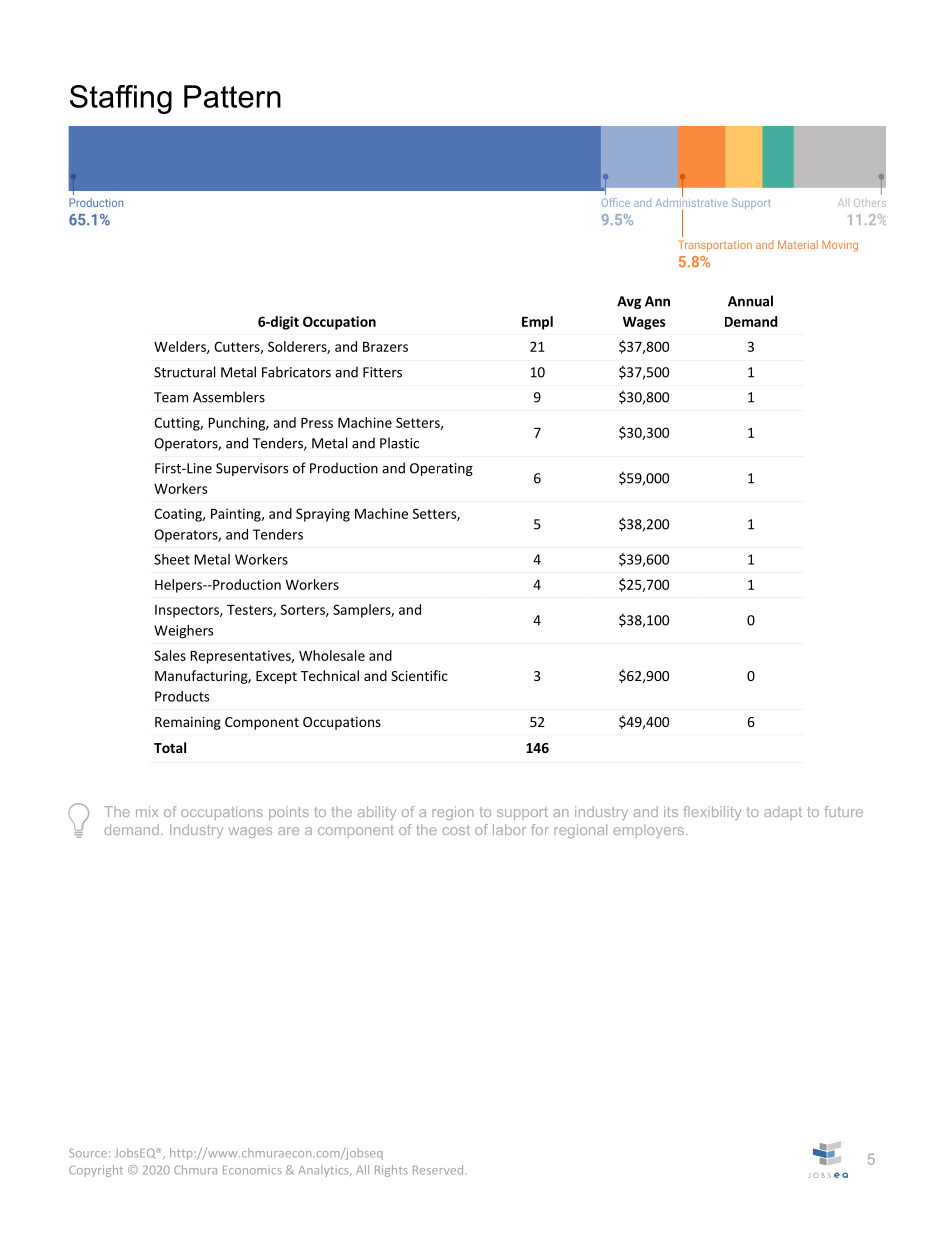 This screenshot has height=1233, width=952. I want to click on Avg, so click(629, 302).
